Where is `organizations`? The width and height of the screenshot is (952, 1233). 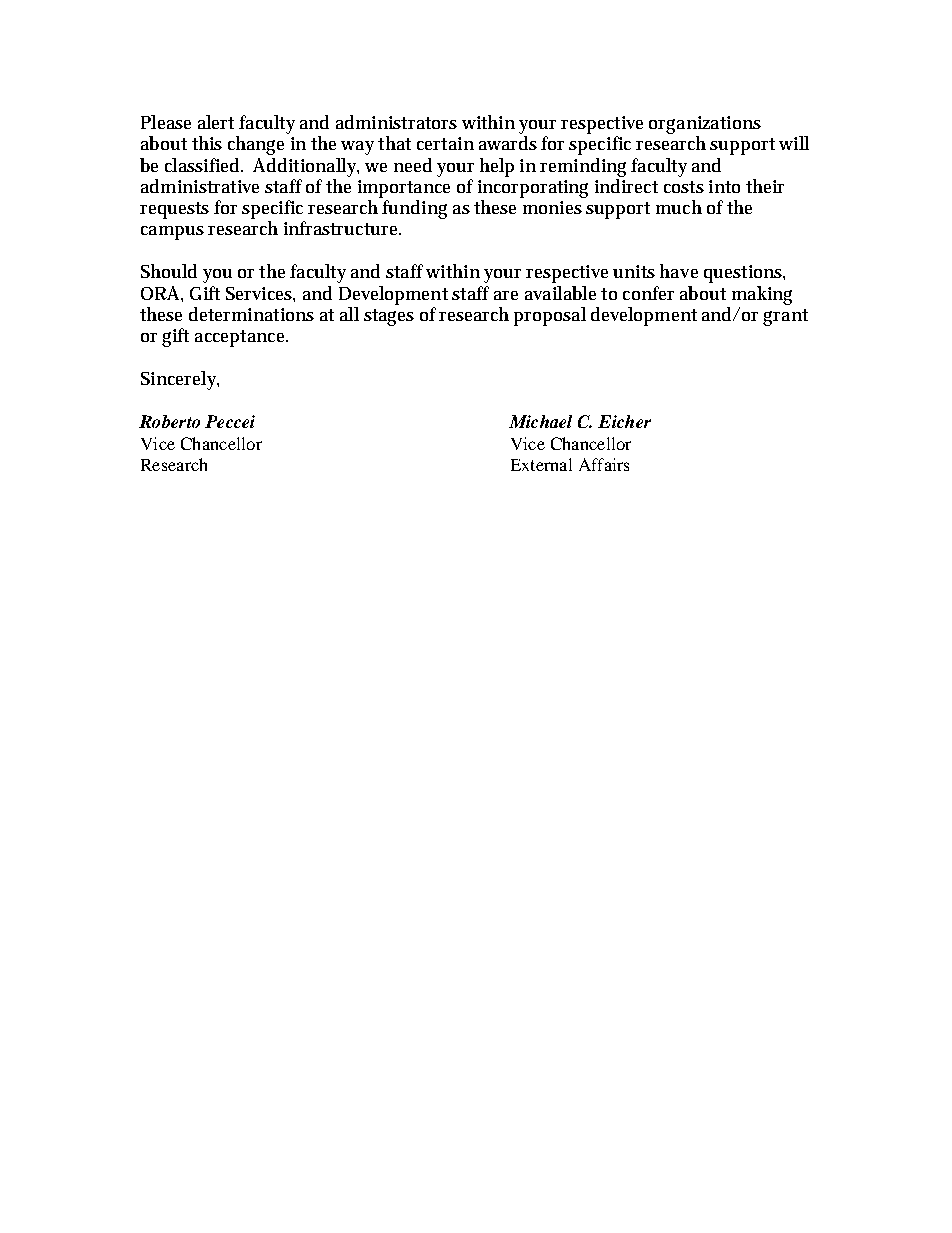 organizations is located at coordinates (705, 126).
